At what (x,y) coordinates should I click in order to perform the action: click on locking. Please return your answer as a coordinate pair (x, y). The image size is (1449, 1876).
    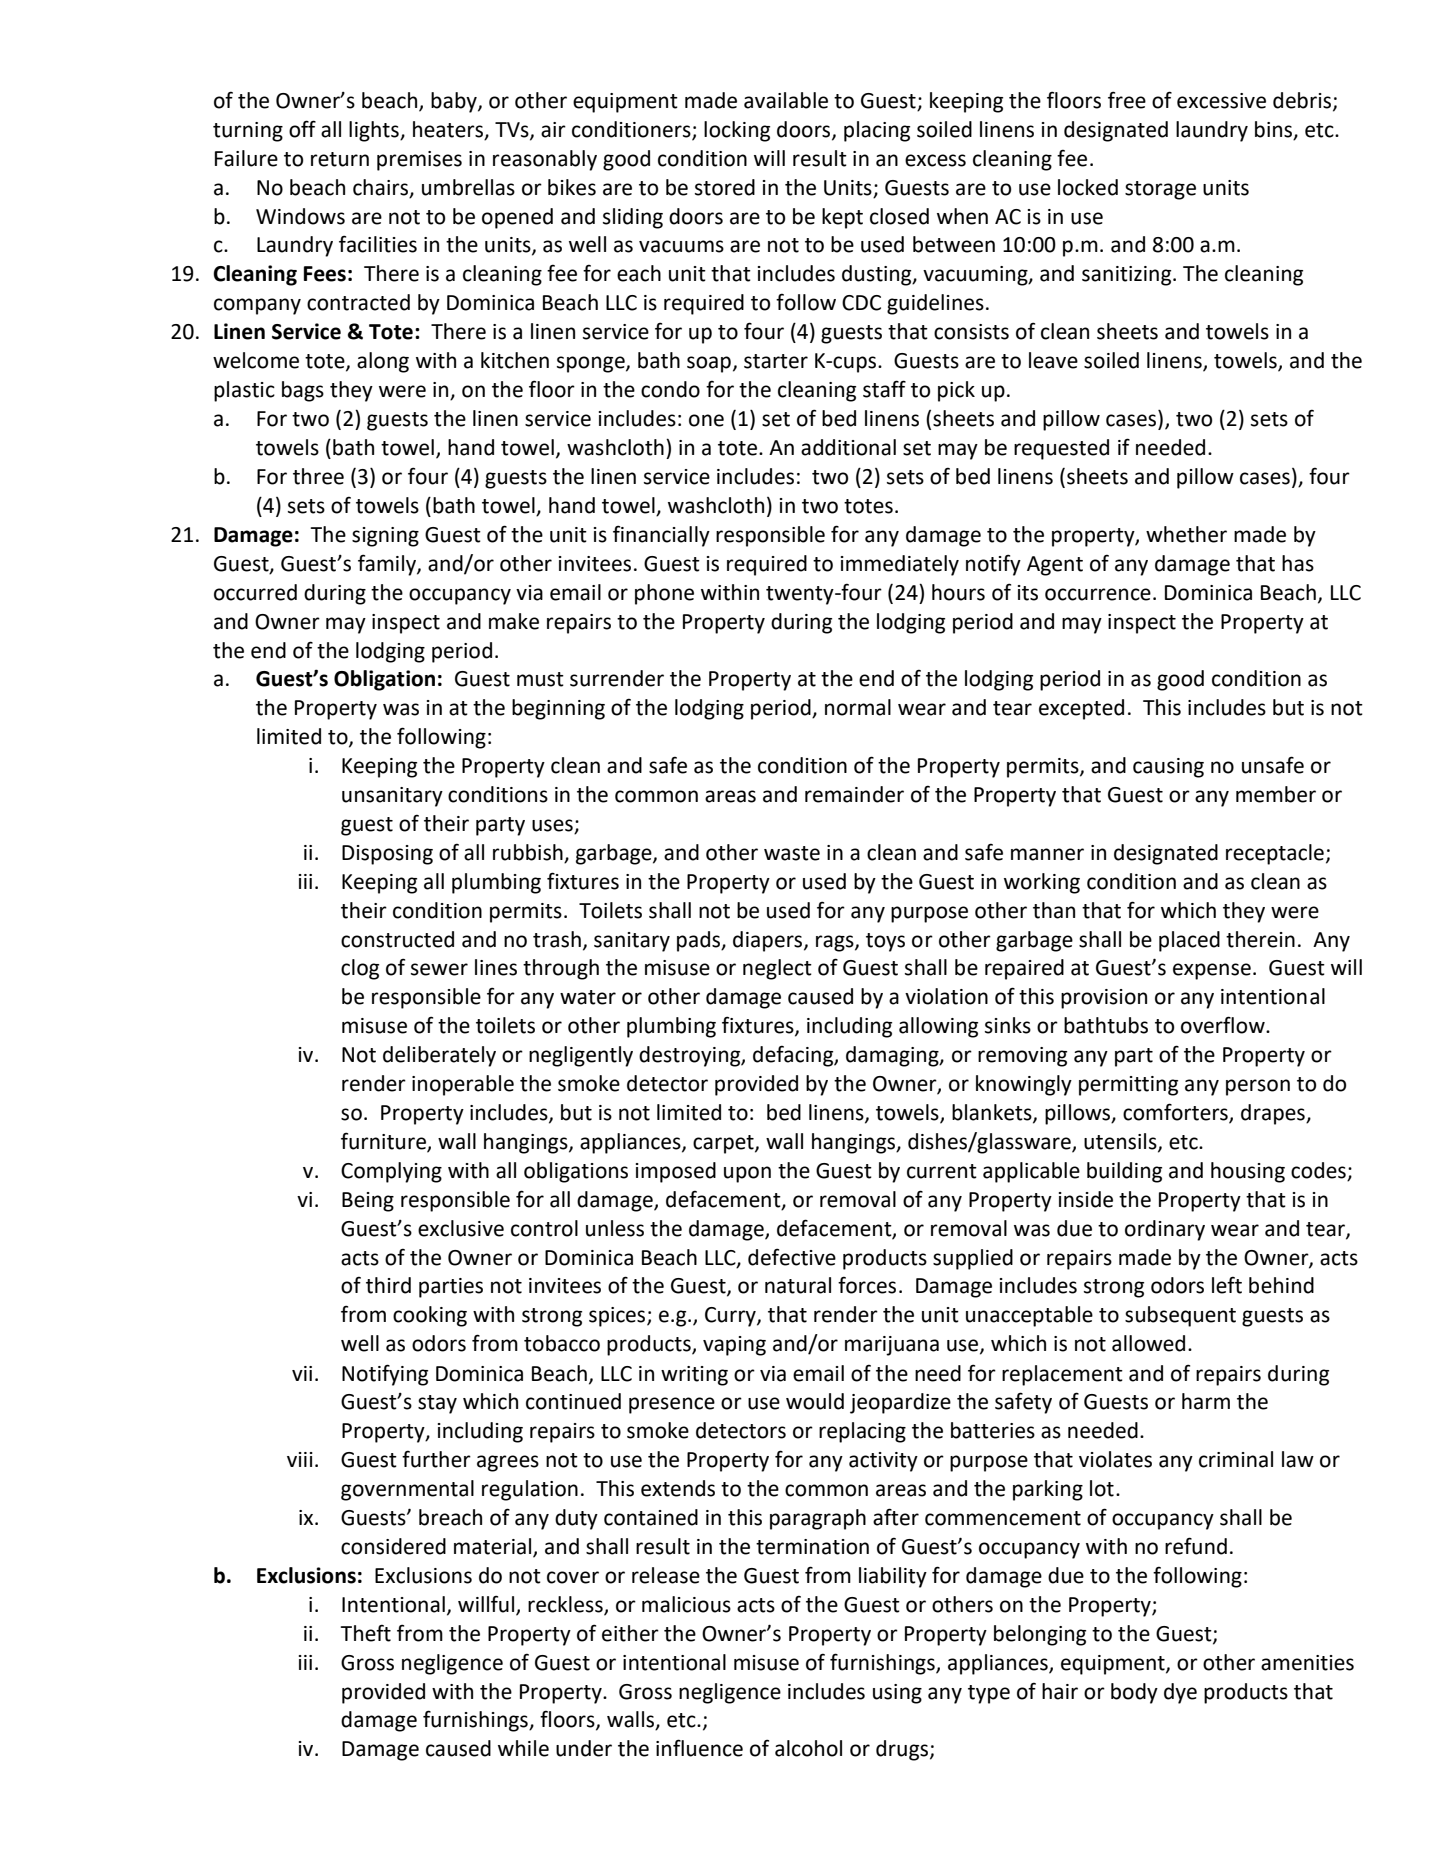
    Looking at the image, I should click on (737, 131).
